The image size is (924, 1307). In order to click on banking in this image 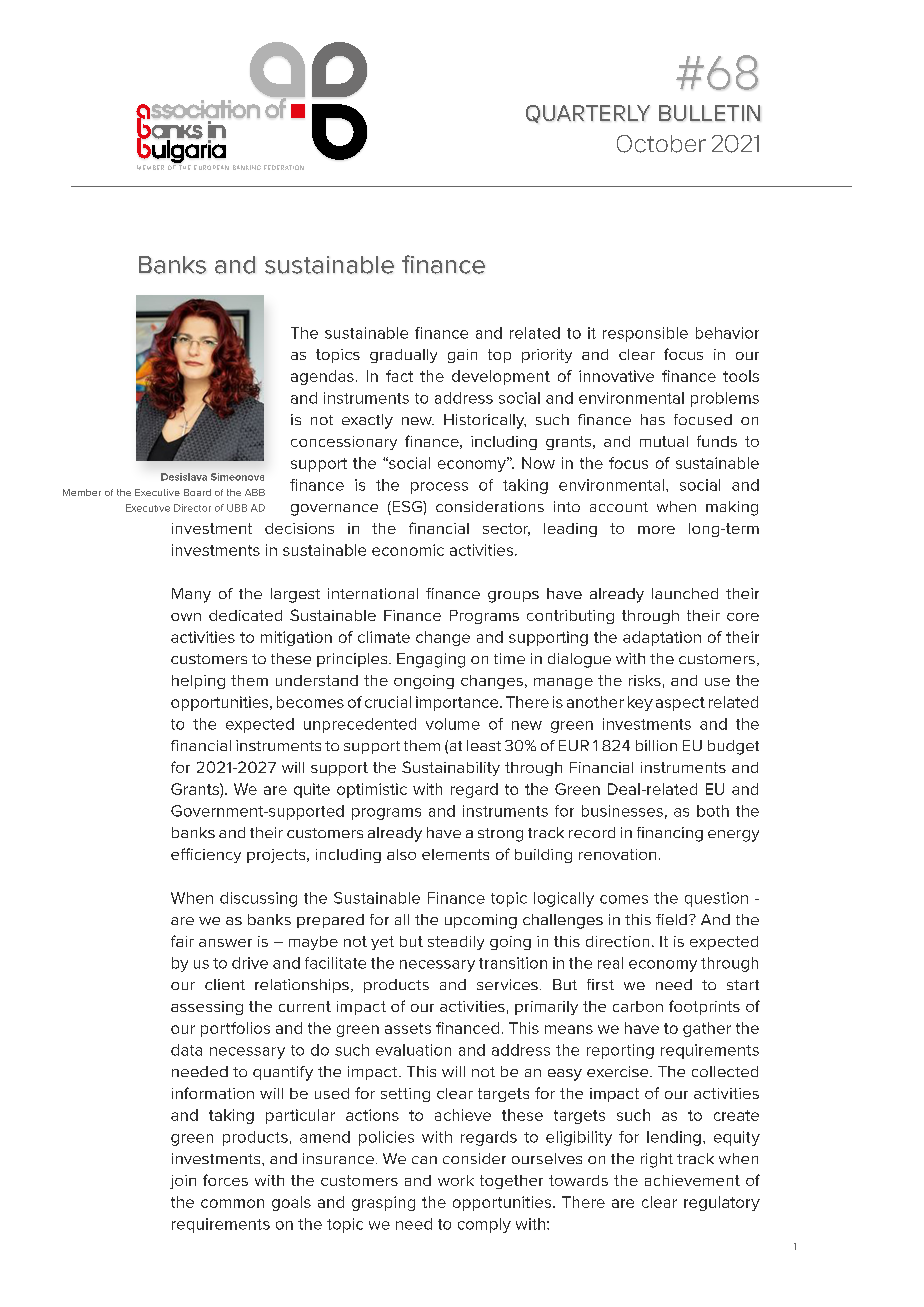, I will do `click(247, 167)`.
